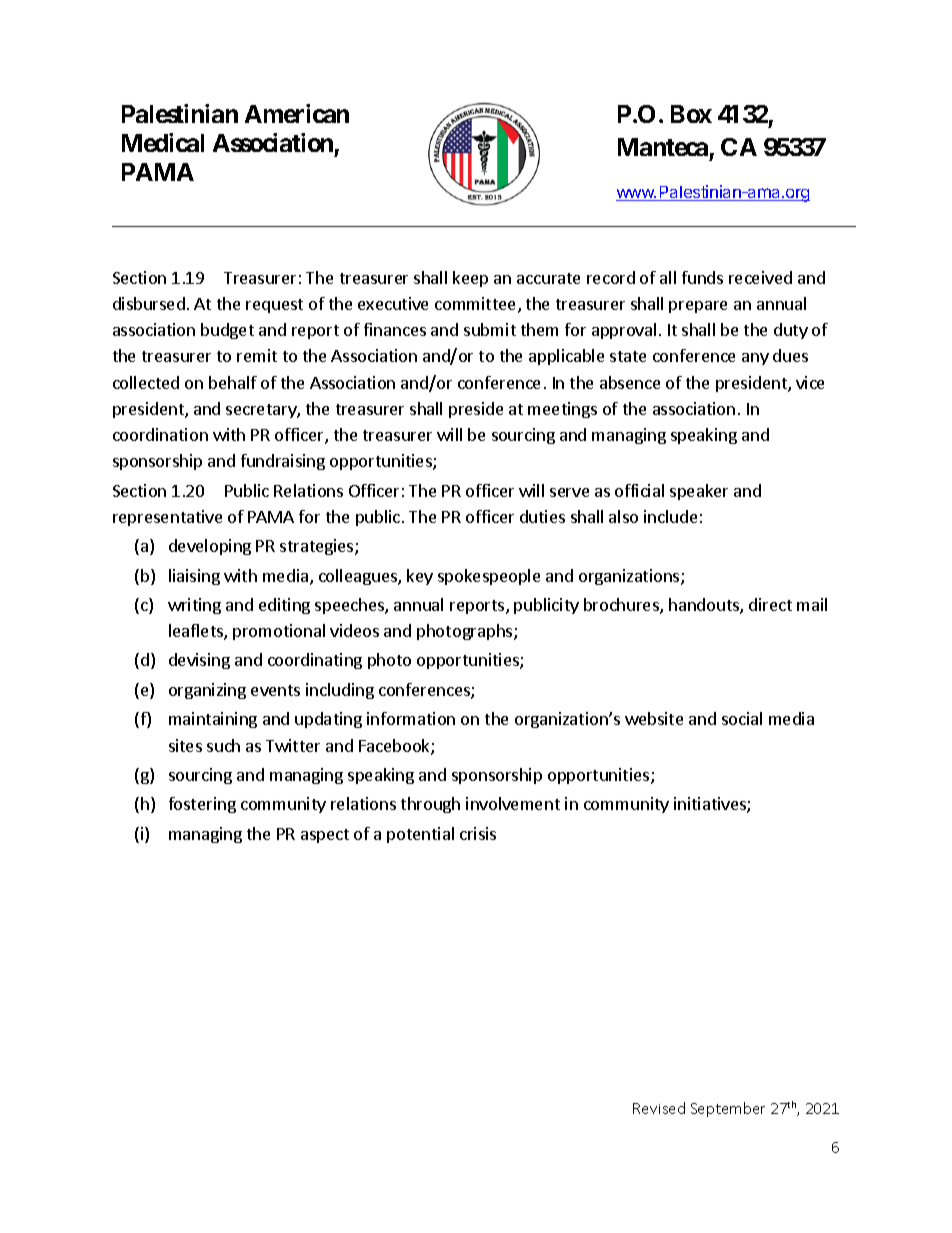  I want to click on any, so click(755, 359).
